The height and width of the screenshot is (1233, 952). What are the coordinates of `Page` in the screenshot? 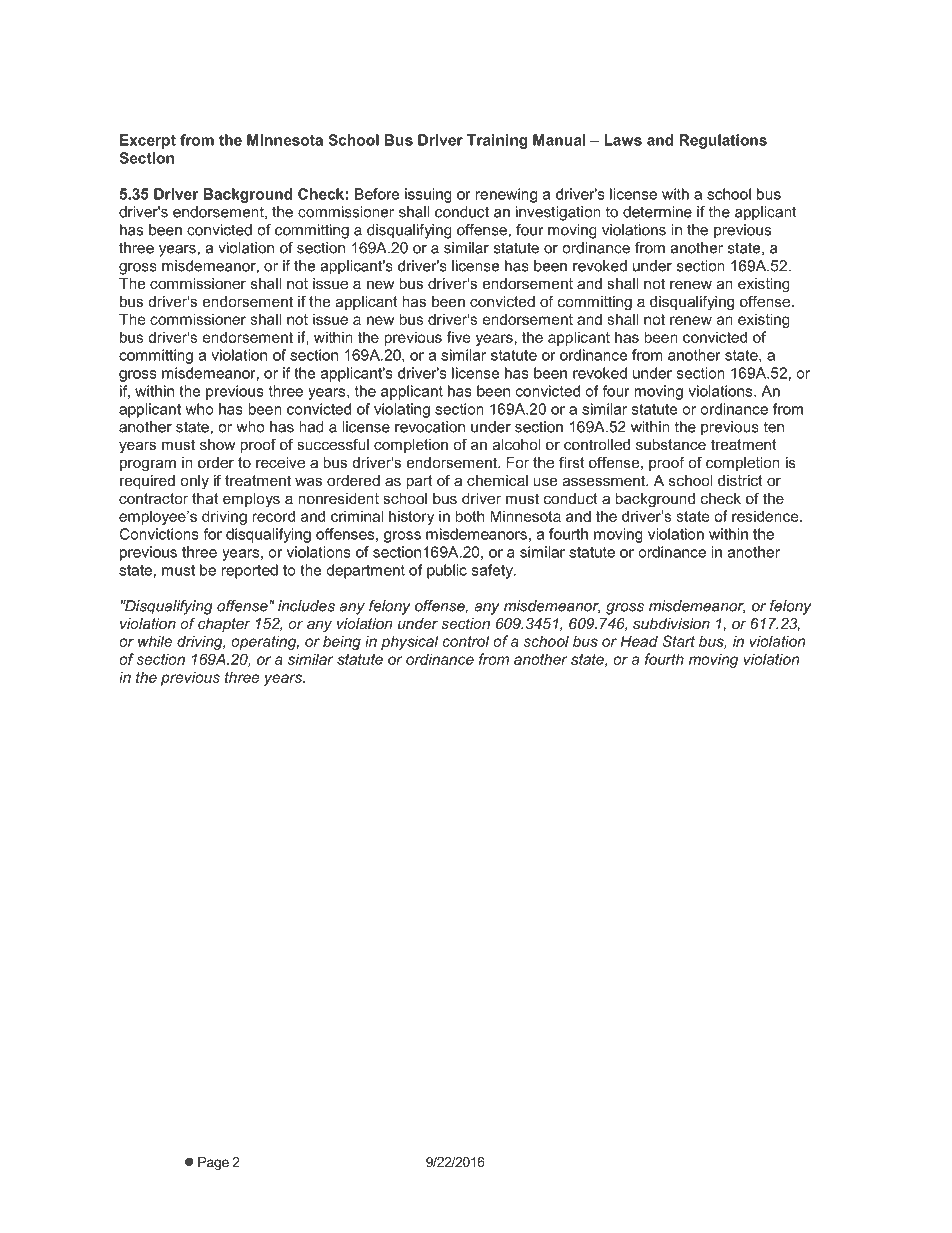 It's located at (213, 1163).
